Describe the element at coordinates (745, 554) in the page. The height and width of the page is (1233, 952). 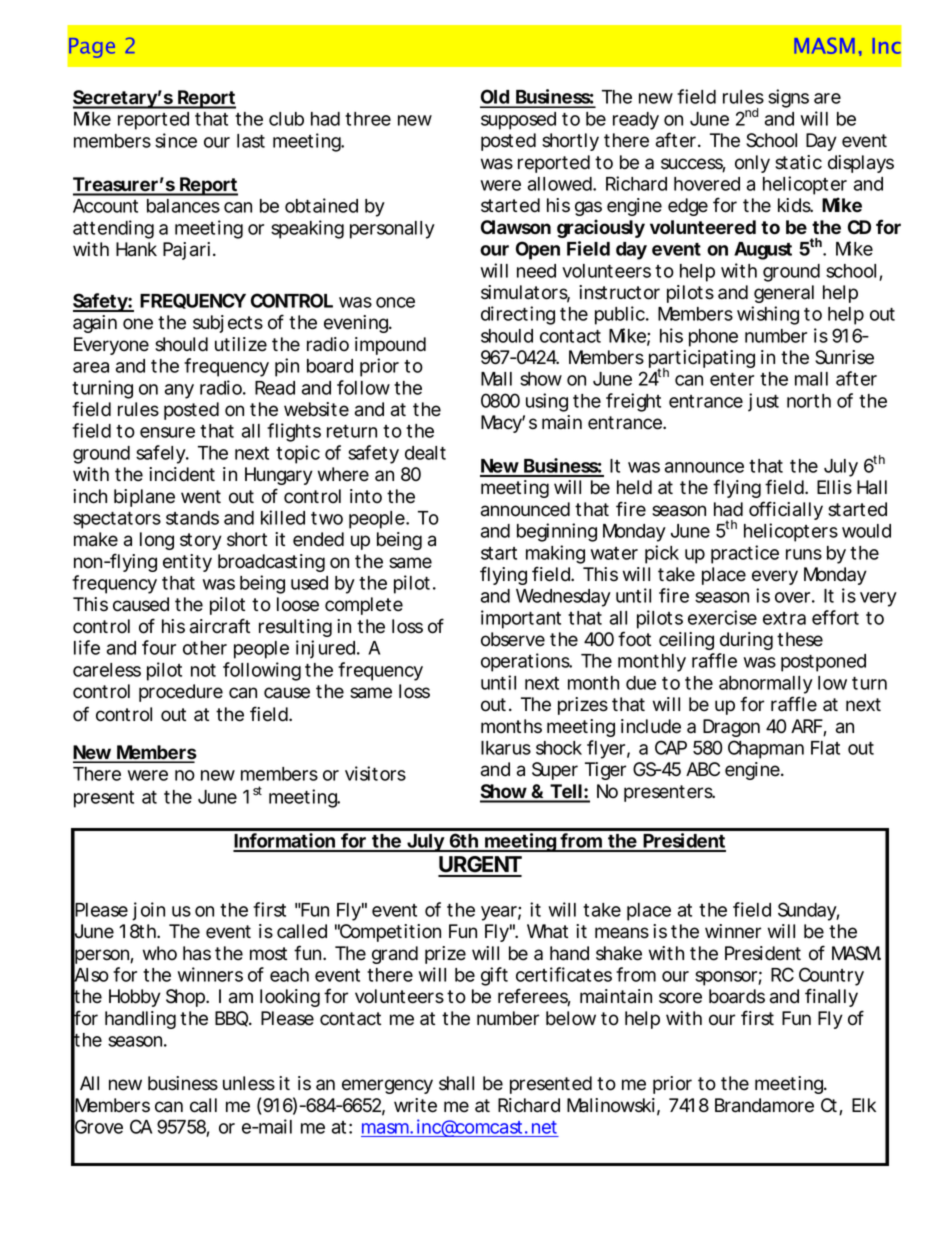
I see `practice` at that location.
